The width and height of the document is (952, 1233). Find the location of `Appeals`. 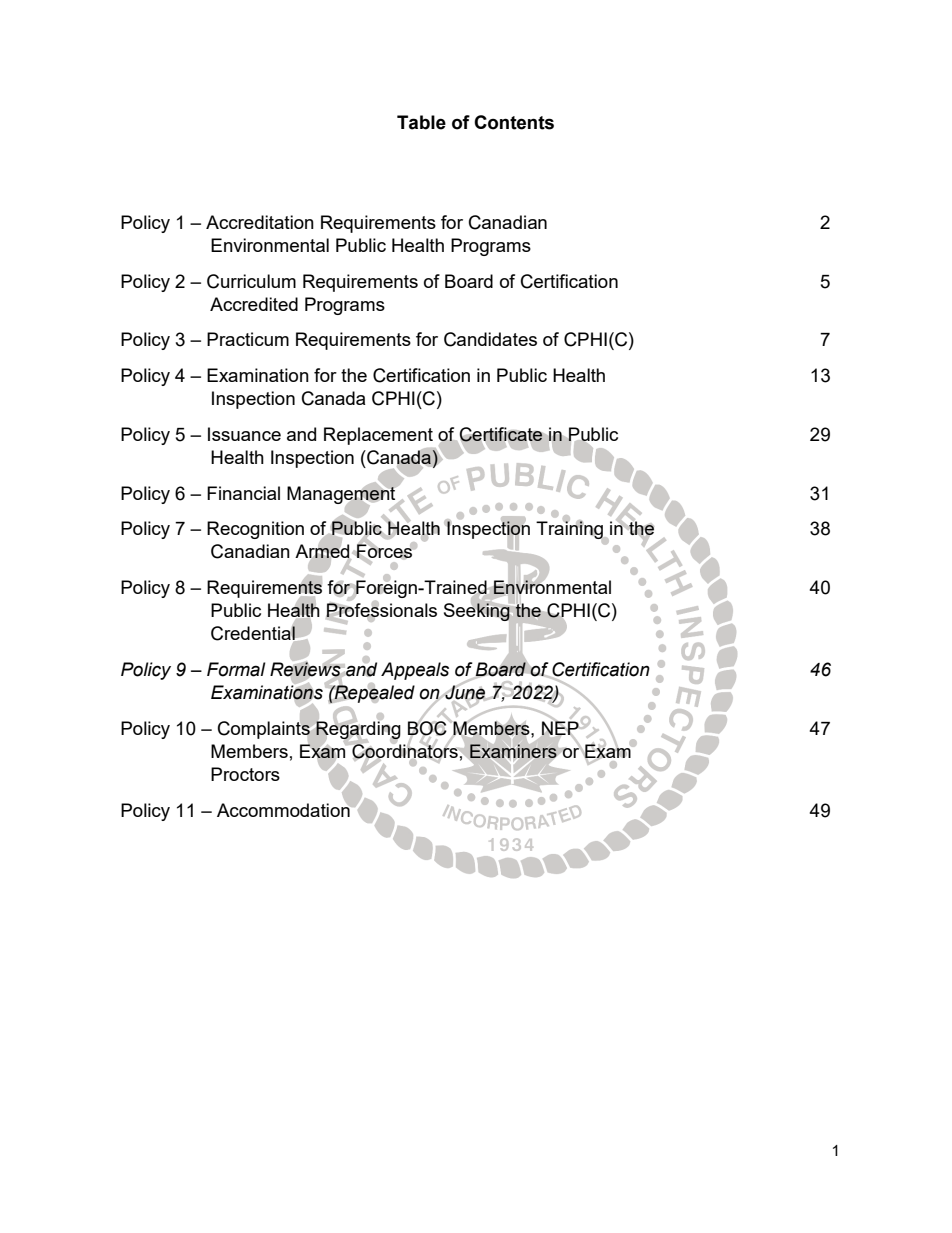

Appeals is located at coordinates (415, 671).
